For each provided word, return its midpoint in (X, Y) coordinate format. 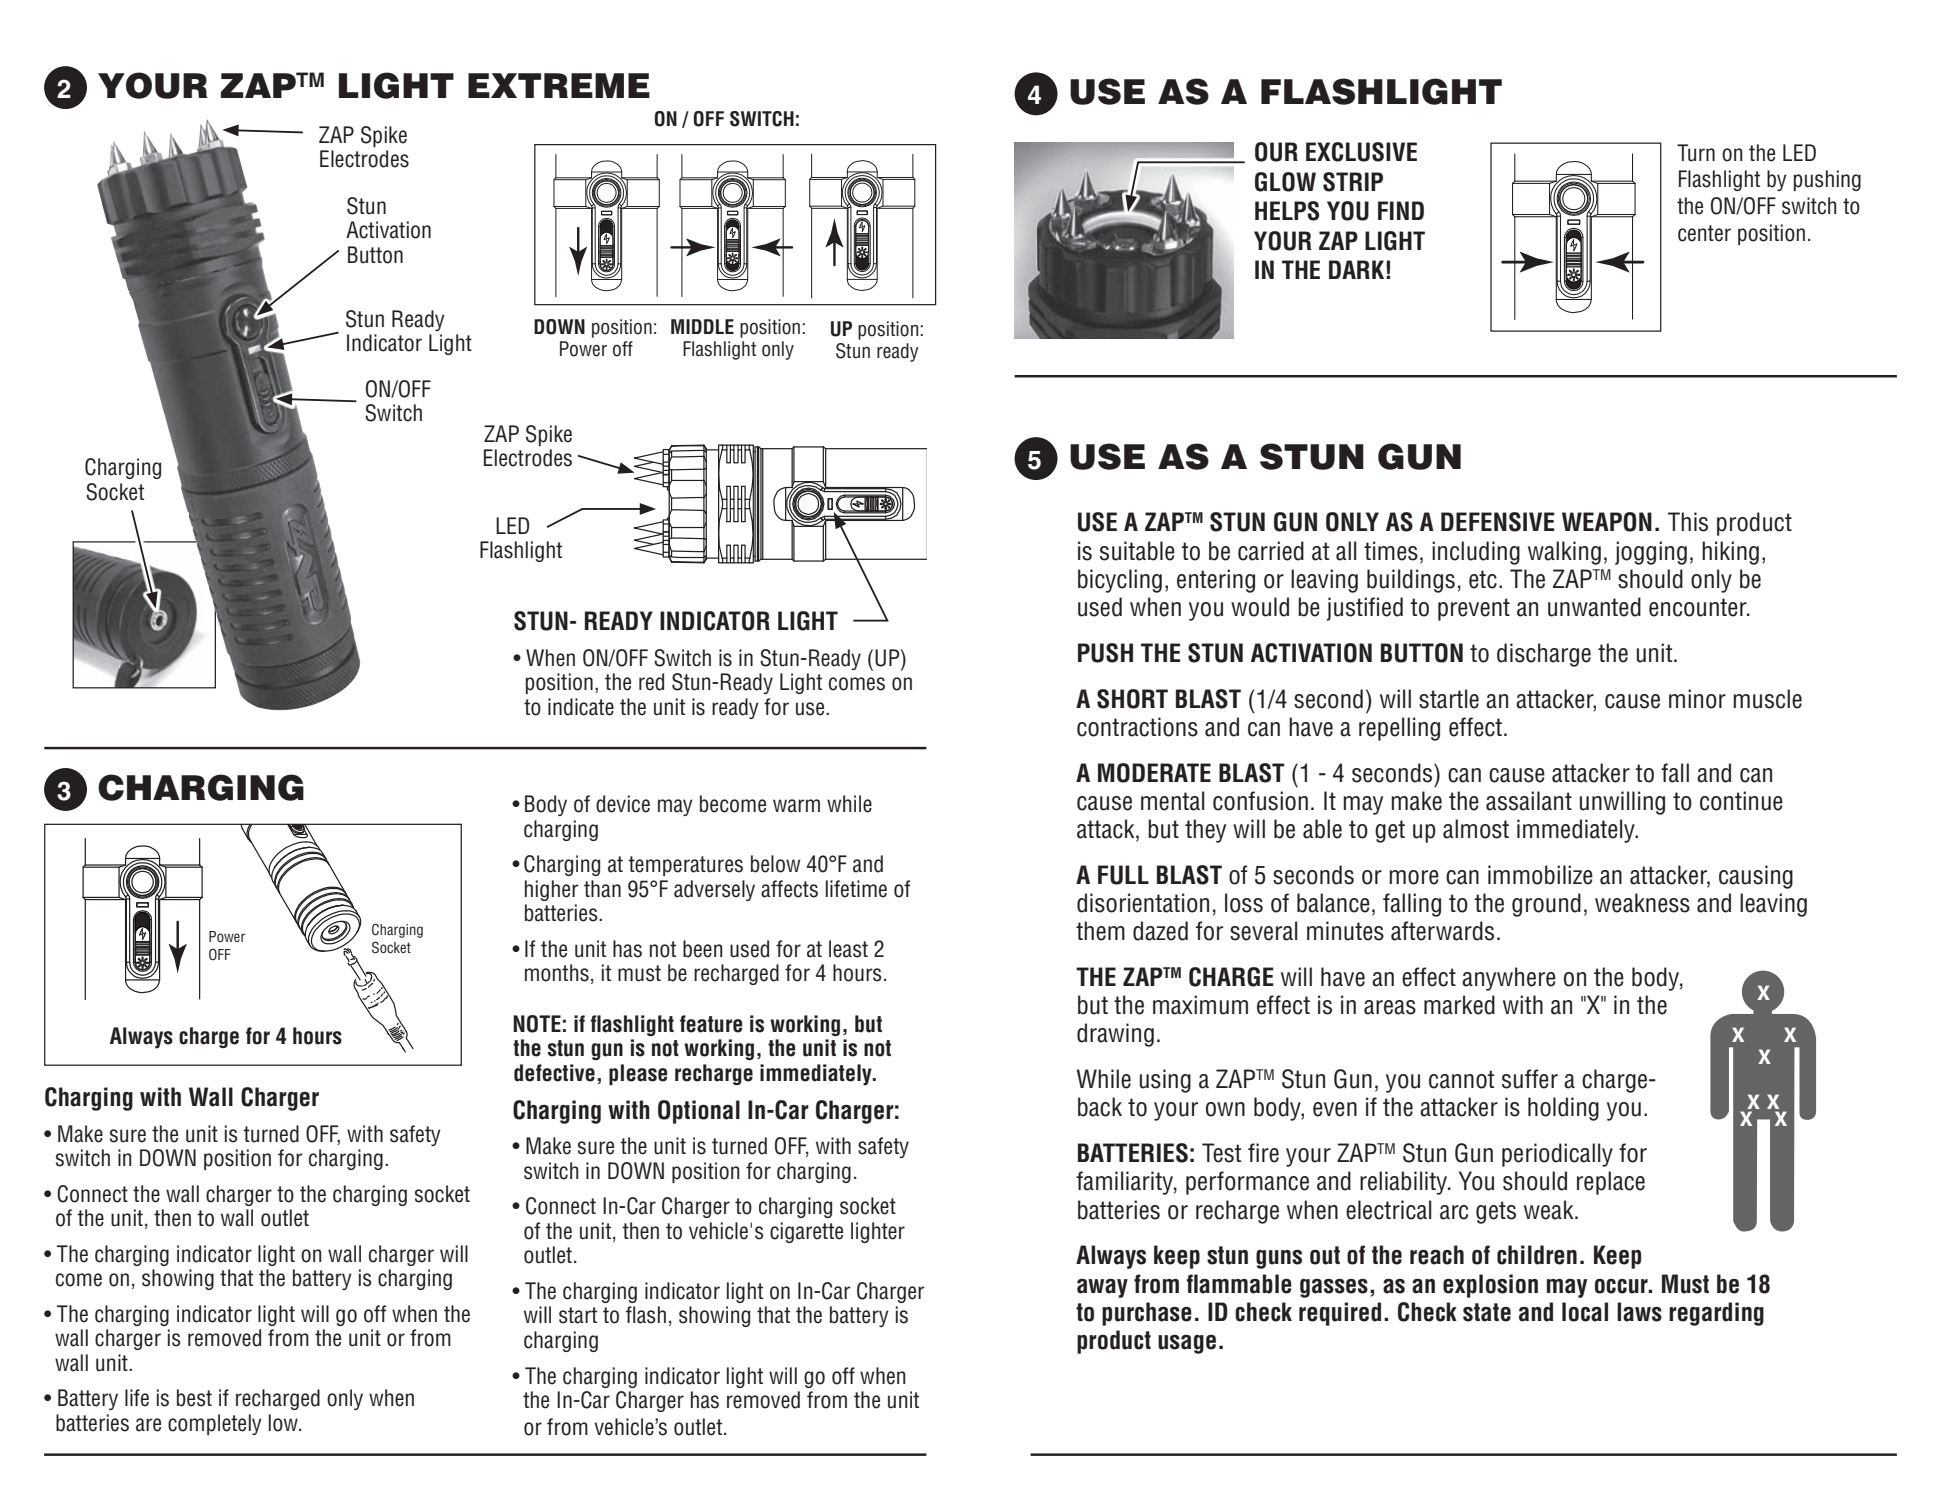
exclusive (1361, 152)
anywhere (1509, 979)
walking (1564, 553)
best (194, 1398)
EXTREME (559, 85)
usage (1187, 1344)
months (557, 973)
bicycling (1120, 581)
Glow (1285, 182)
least (848, 949)
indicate (581, 707)
